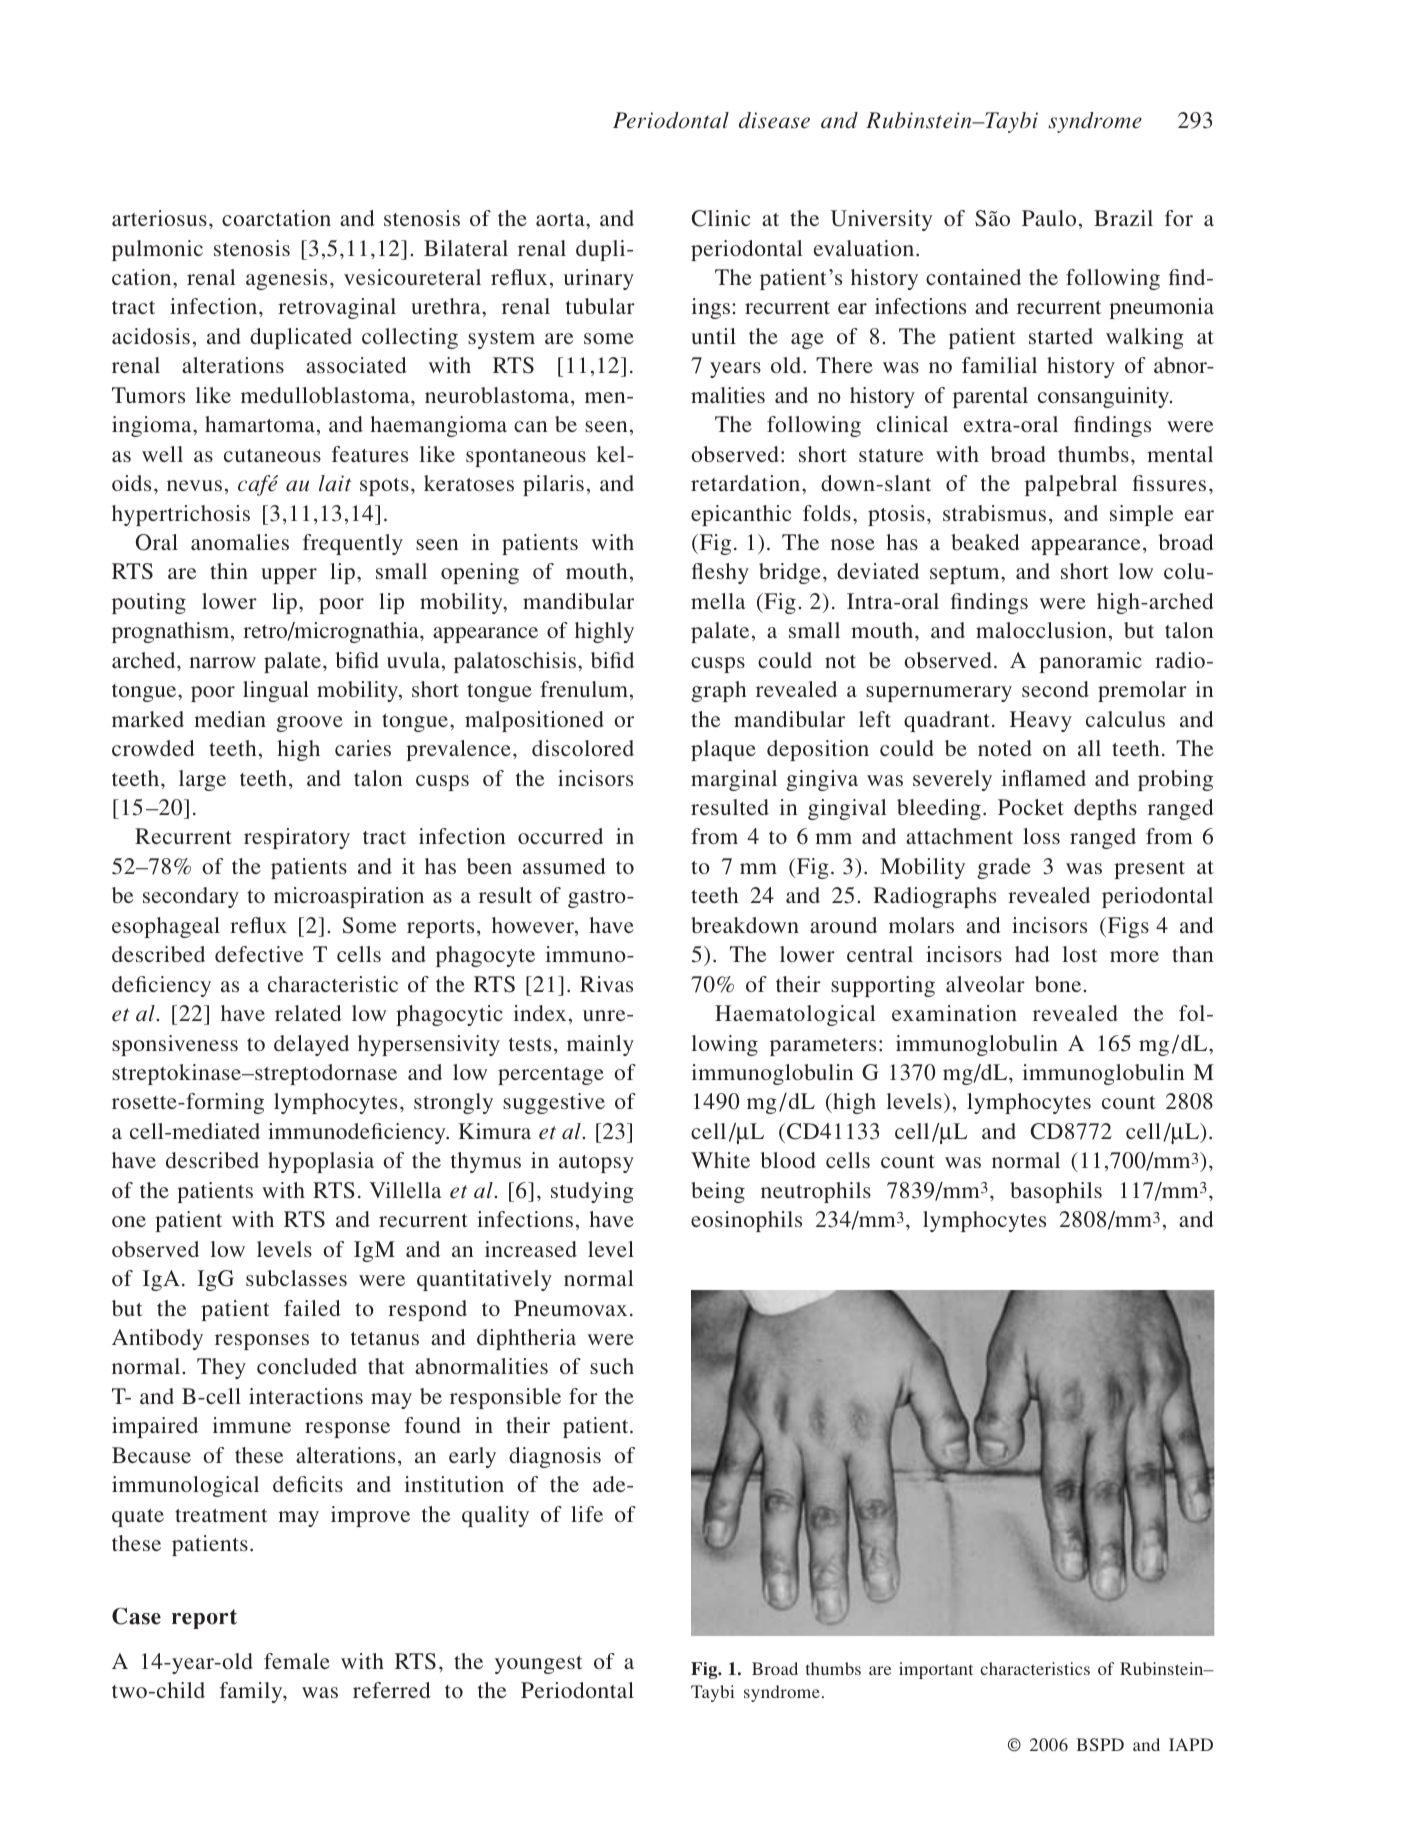 The height and width of the screenshot is (1842, 1402). What do you see at coordinates (297, 1661) in the screenshot?
I see `female` at bounding box center [297, 1661].
